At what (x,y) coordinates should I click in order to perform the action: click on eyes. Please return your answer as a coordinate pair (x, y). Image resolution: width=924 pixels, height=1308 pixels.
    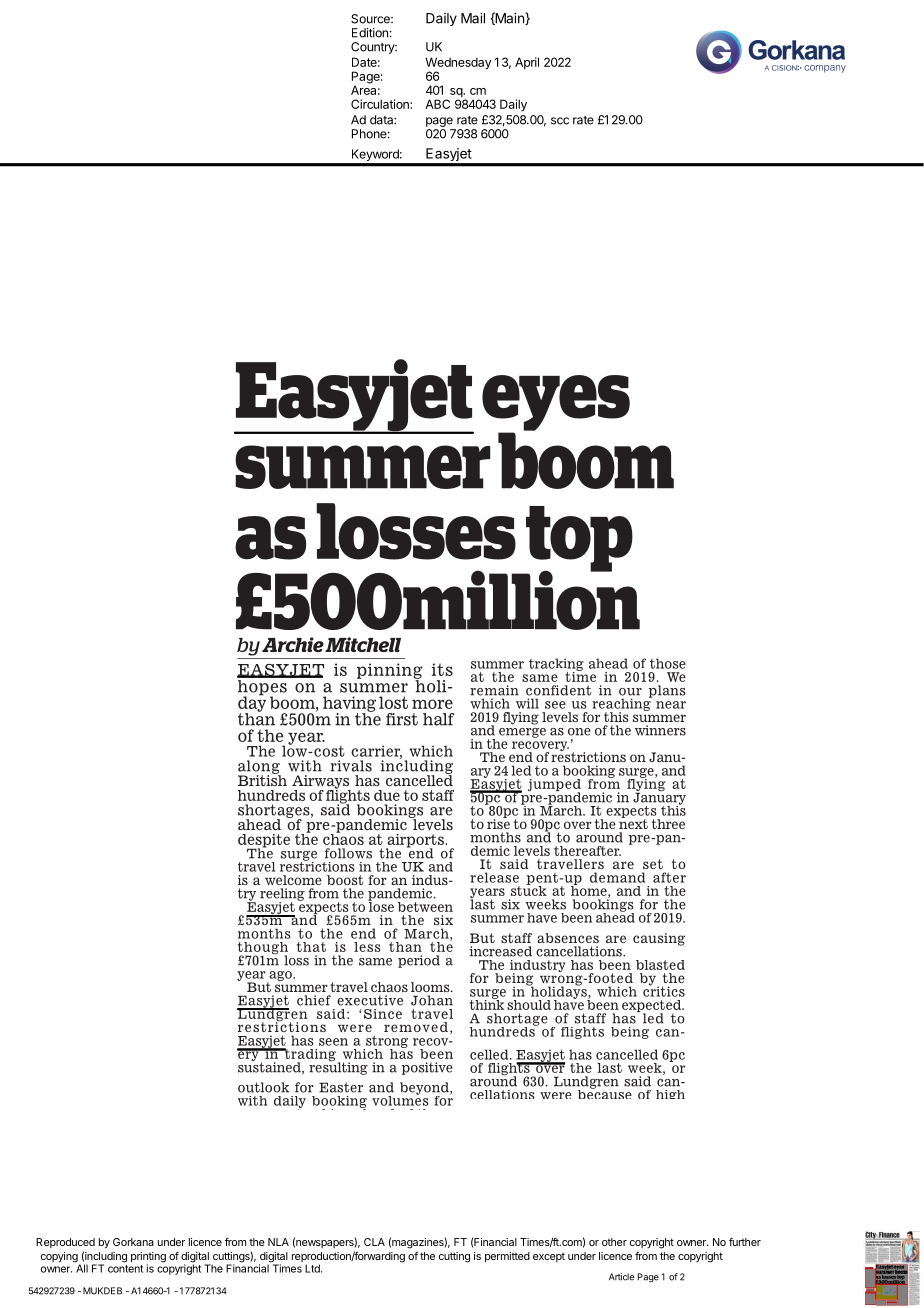
    Looking at the image, I should click on (556, 404).
